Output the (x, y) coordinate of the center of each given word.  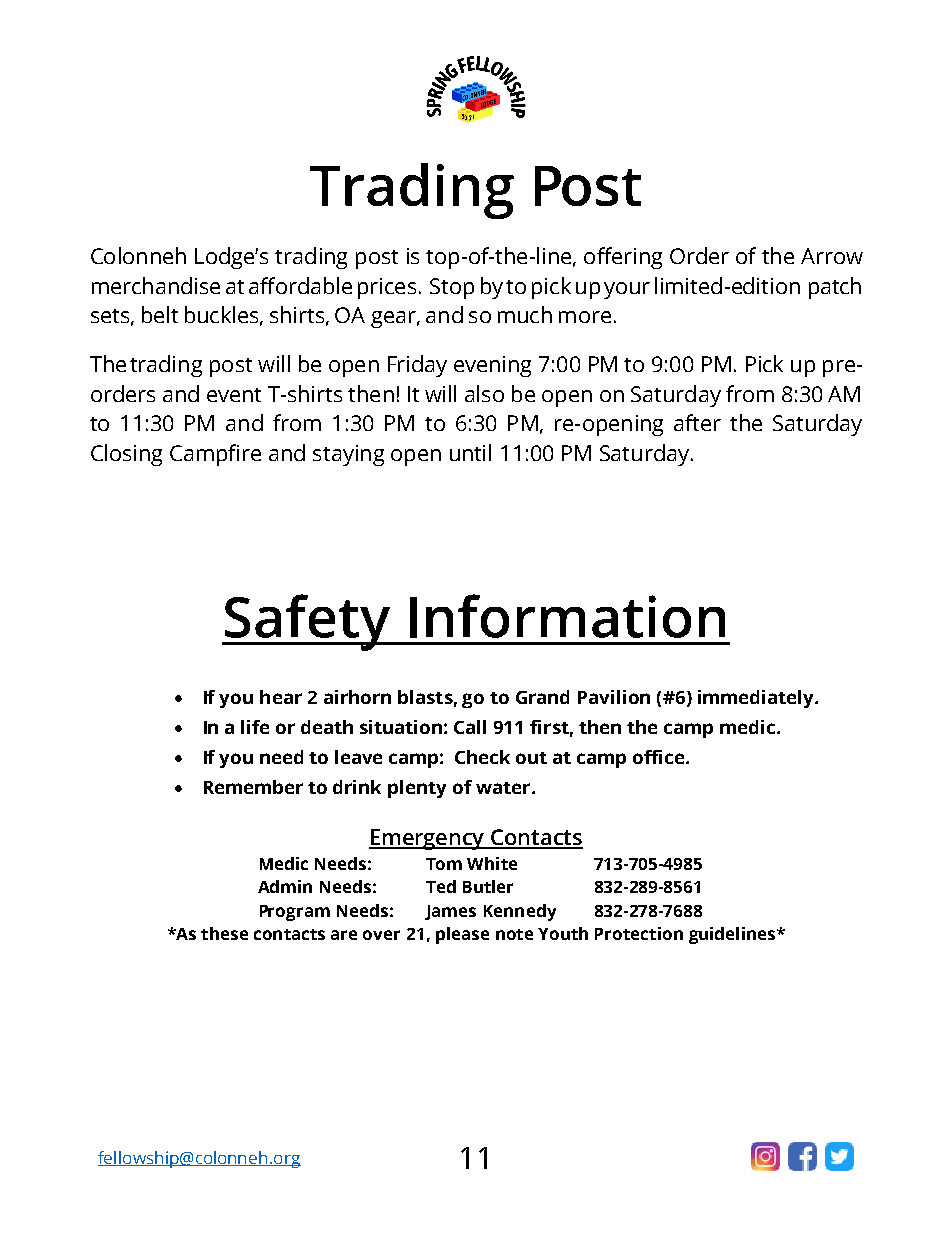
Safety (307, 622)
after (697, 422)
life (255, 727)
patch (835, 288)
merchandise (156, 285)
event (234, 395)
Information (567, 616)
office (660, 757)
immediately (757, 699)
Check (482, 757)
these (224, 933)
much (525, 314)
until (470, 452)
